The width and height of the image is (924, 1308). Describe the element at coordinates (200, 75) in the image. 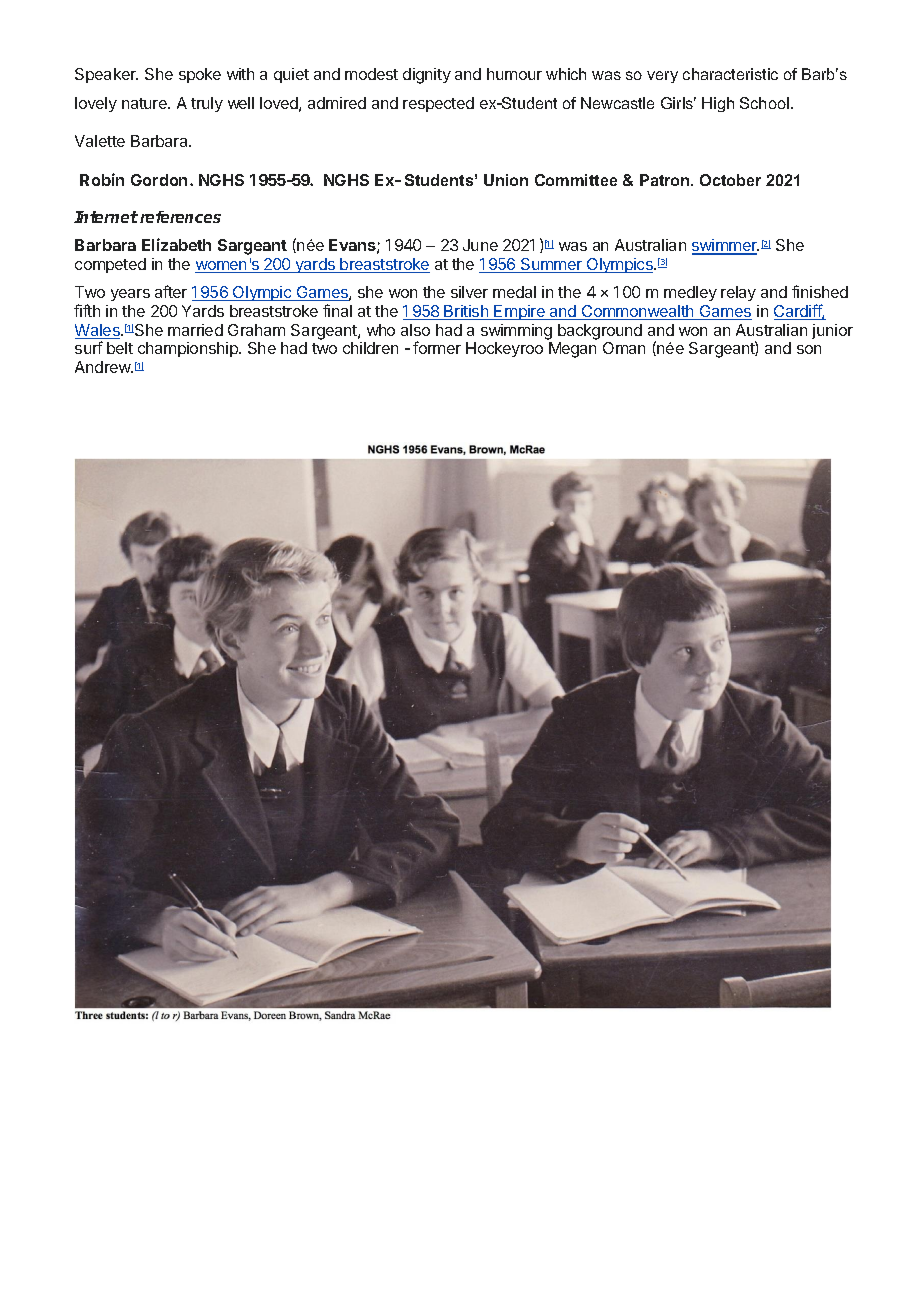

I see `spoke` at that location.
